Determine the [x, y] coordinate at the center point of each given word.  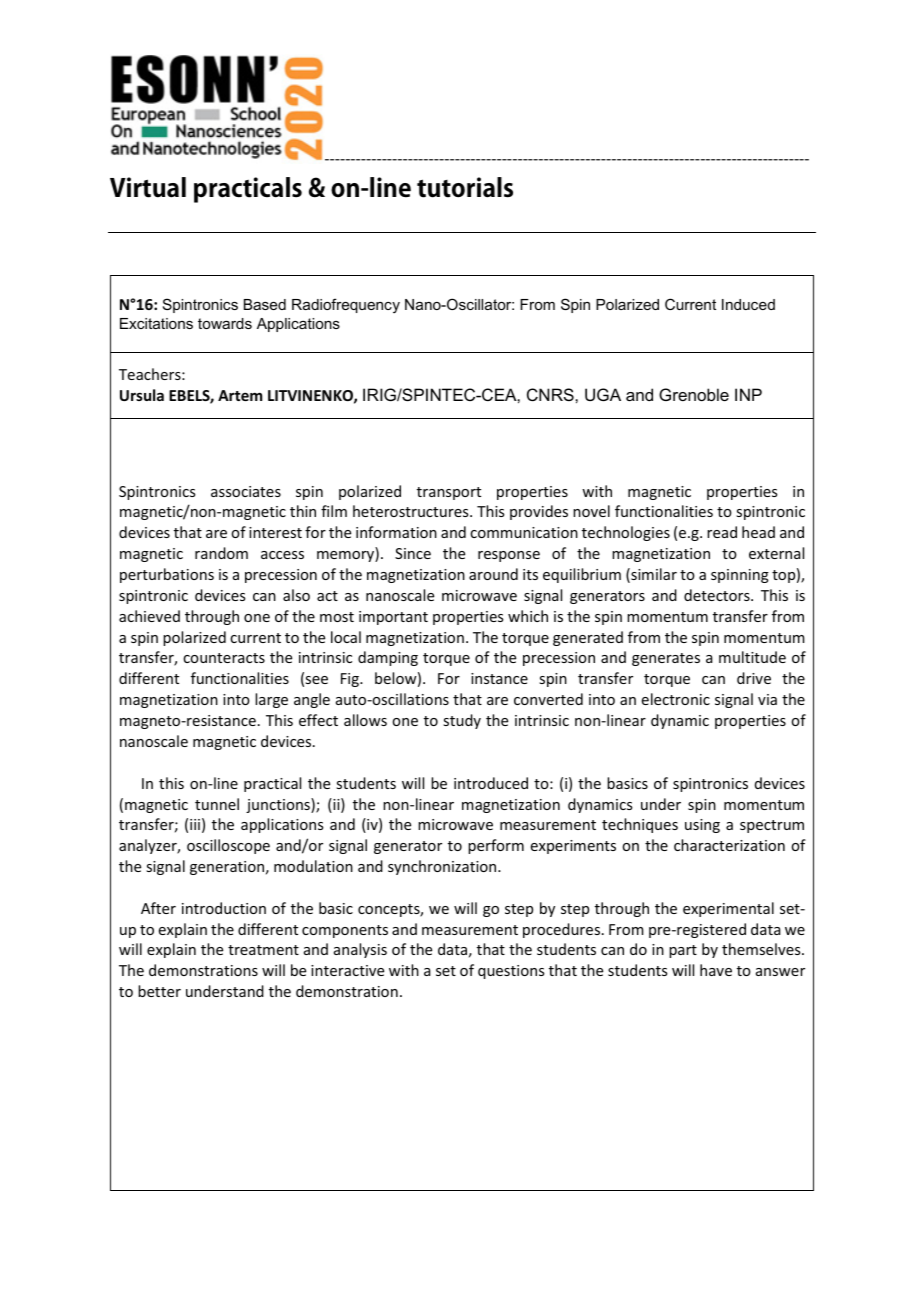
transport [449, 493]
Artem [240, 395]
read [722, 532]
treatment [263, 950]
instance [499, 678]
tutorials [465, 187]
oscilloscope [228, 846]
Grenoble [694, 394]
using [702, 826]
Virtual [148, 187]
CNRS [551, 394]
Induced [748, 304]
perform [496, 846]
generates [666, 659]
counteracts [224, 658]
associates [246, 491]
